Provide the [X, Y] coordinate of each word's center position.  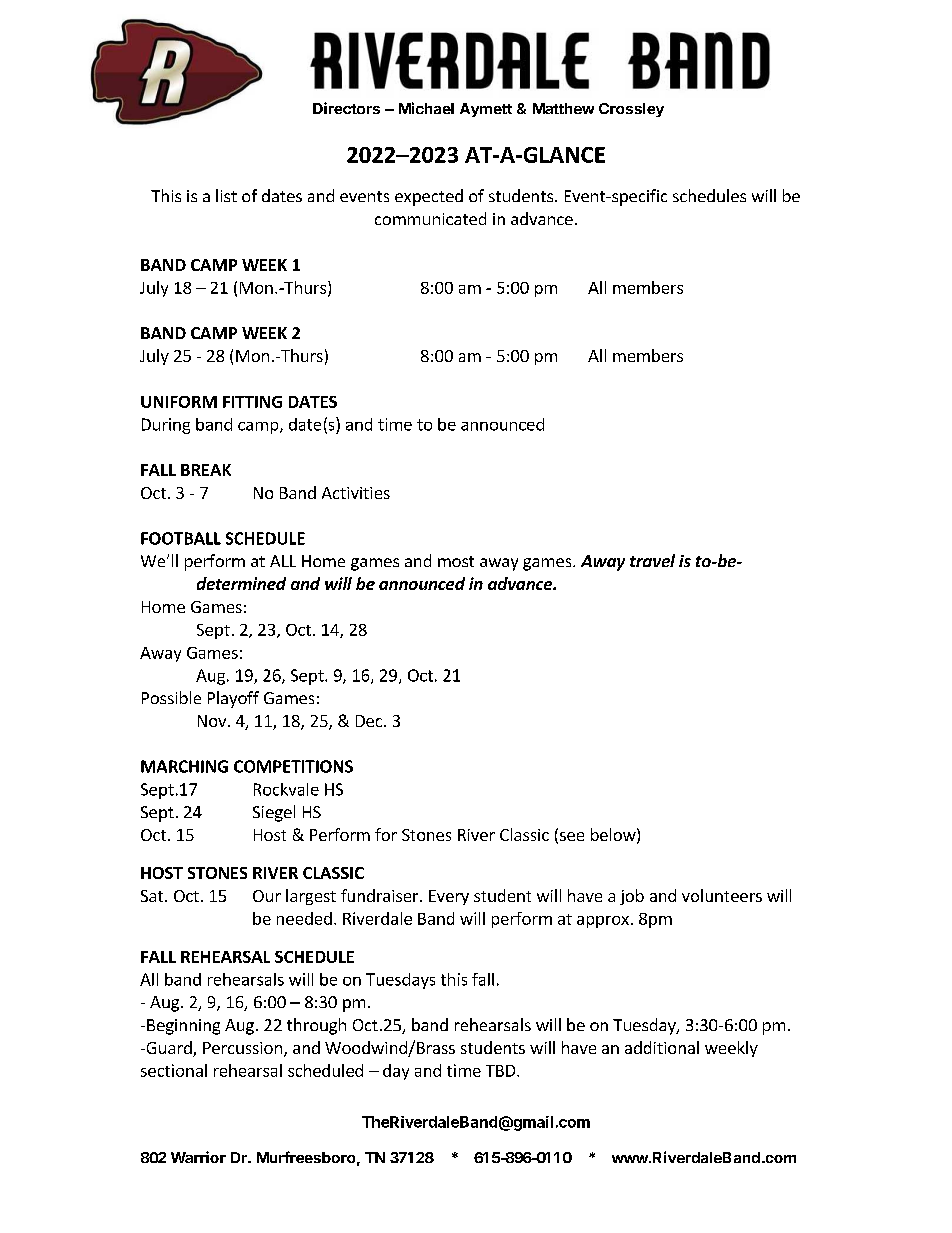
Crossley [631, 110]
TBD [502, 1071]
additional [662, 1047]
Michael [426, 108]
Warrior [198, 1157]
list [226, 195]
